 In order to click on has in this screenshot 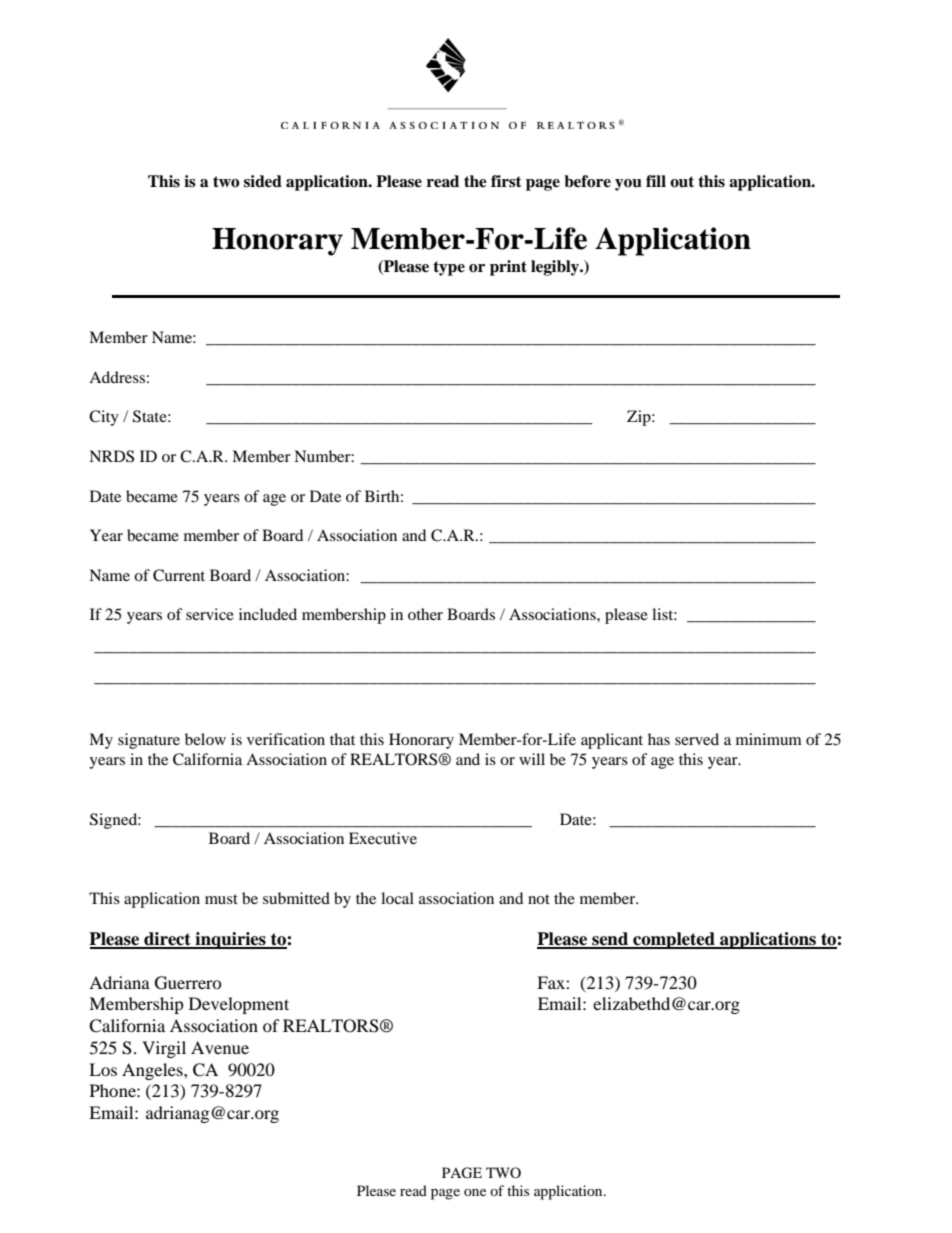, I will do `click(659, 739)`.
